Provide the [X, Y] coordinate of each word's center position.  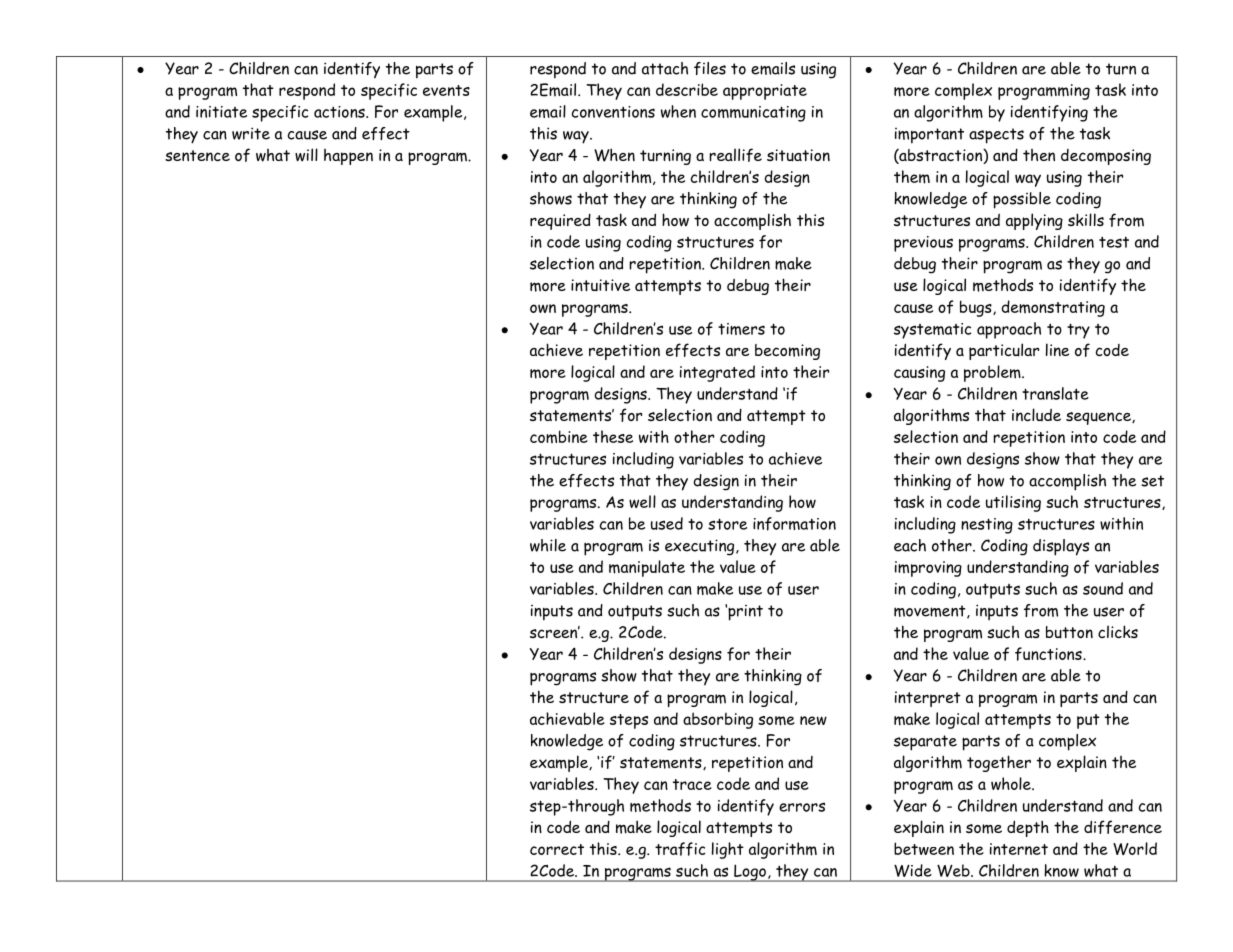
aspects [996, 136]
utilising [1013, 503]
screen [555, 633]
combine [559, 436]
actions [340, 112]
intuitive [600, 285]
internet [1019, 849]
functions [1049, 654]
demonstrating [1053, 308]
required [560, 221]
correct [557, 849]
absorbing [718, 720]
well [642, 501]
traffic [680, 849]
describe [687, 89]
